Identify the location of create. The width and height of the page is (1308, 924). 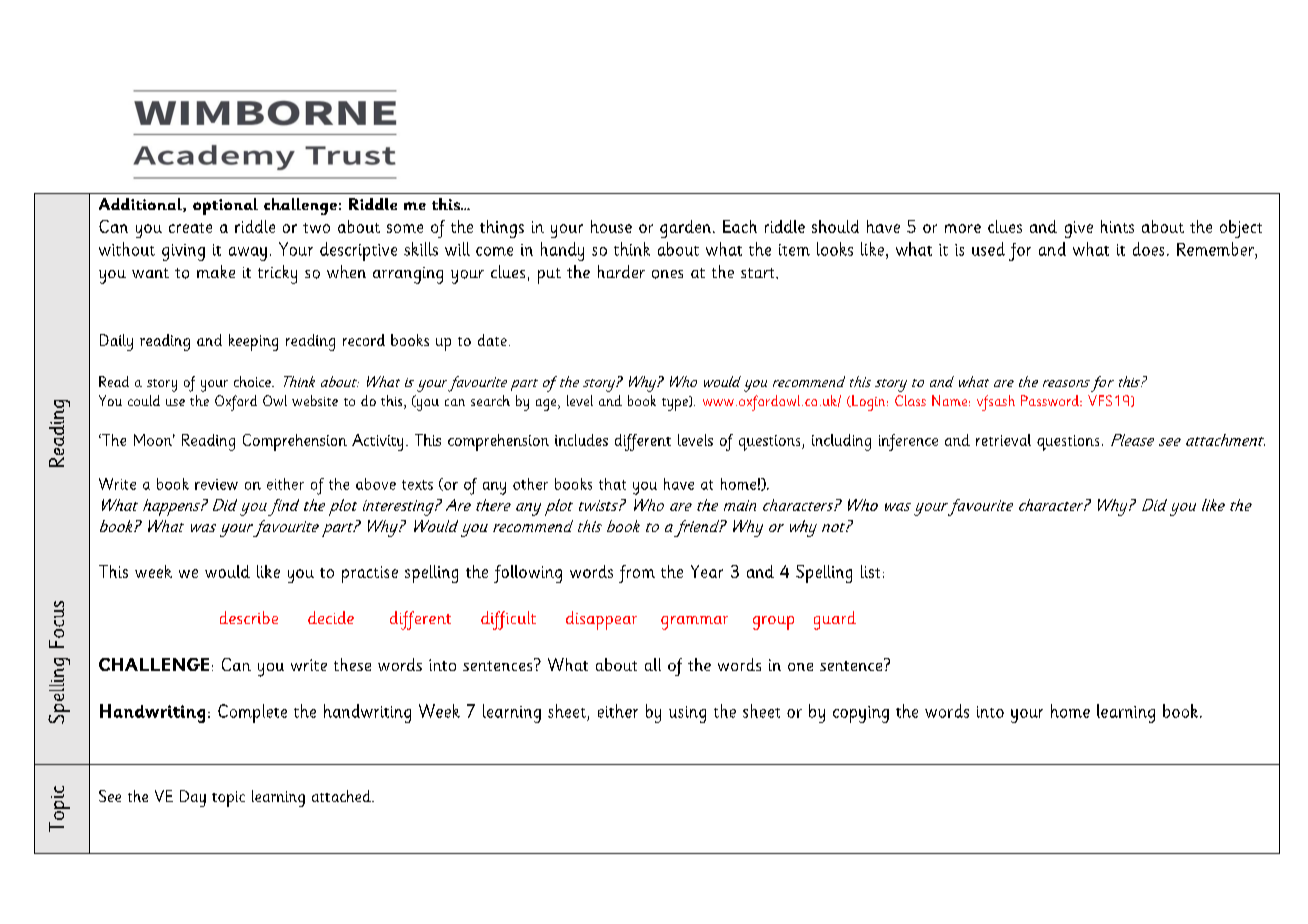
(190, 228).
